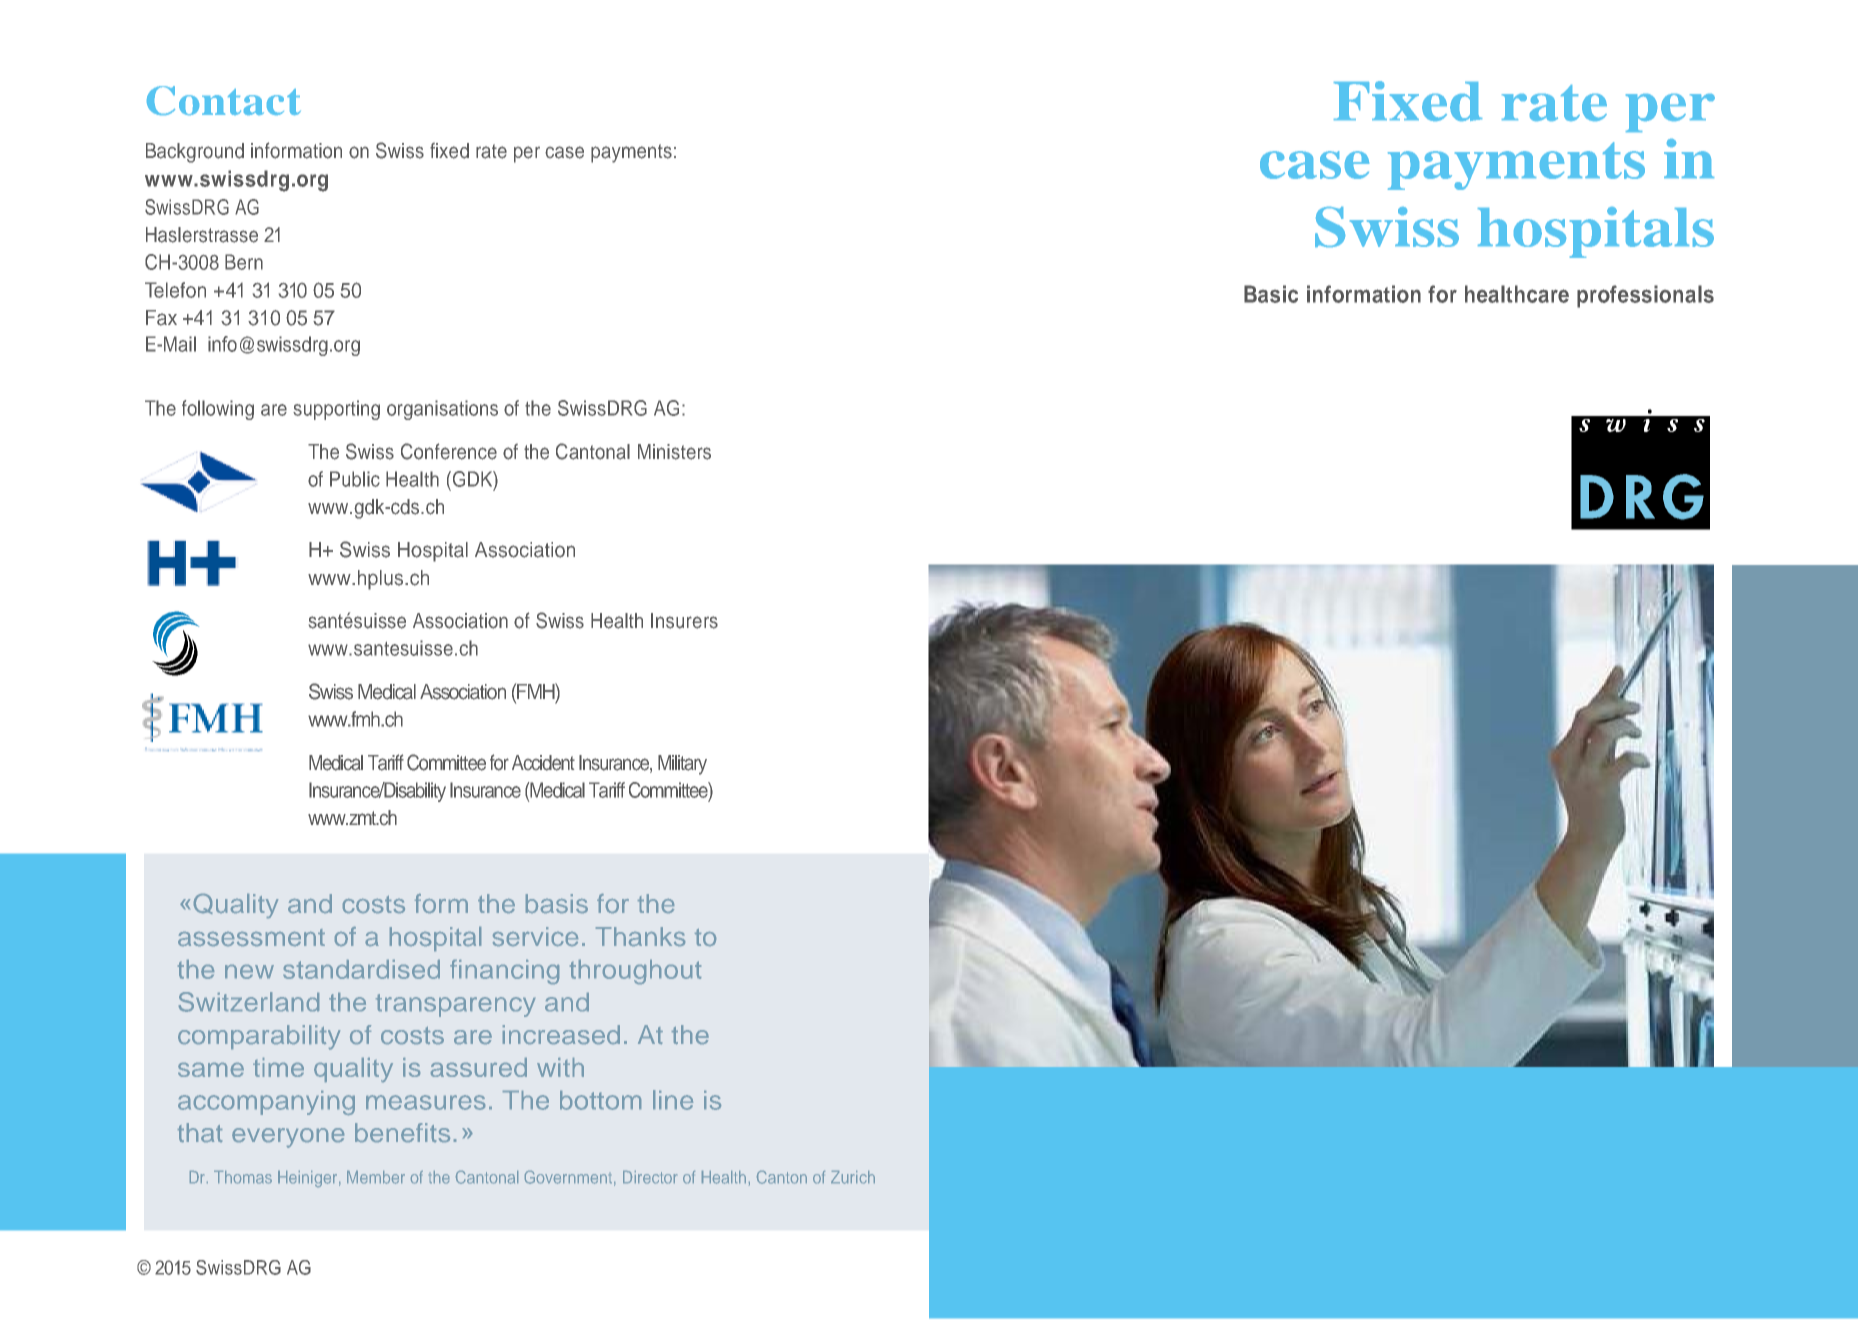  Describe the element at coordinates (224, 100) in the document. I see `Contact` at that location.
